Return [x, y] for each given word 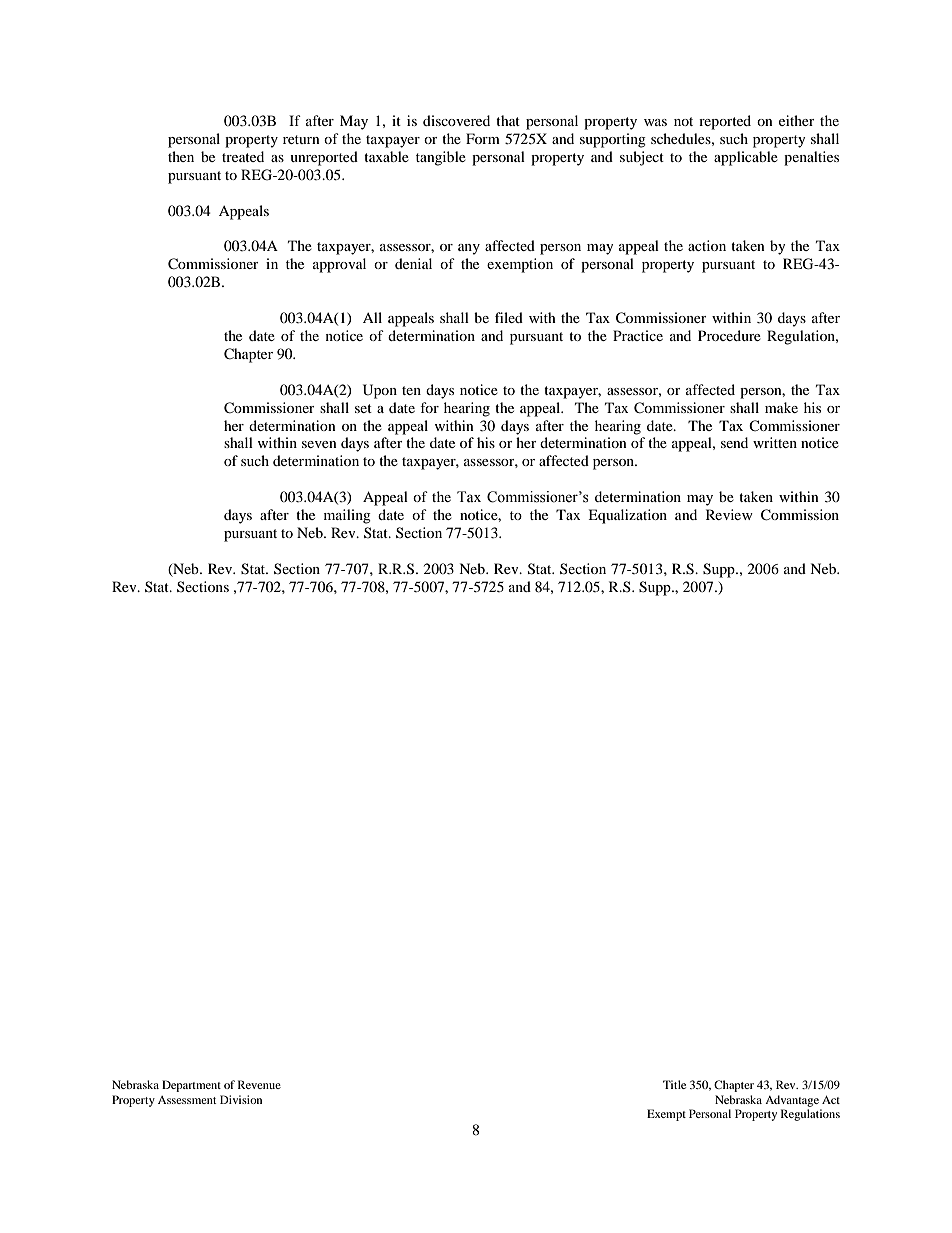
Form [483, 138]
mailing [347, 516]
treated [243, 156]
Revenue [259, 1084]
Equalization [627, 516]
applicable [746, 158]
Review [729, 514]
